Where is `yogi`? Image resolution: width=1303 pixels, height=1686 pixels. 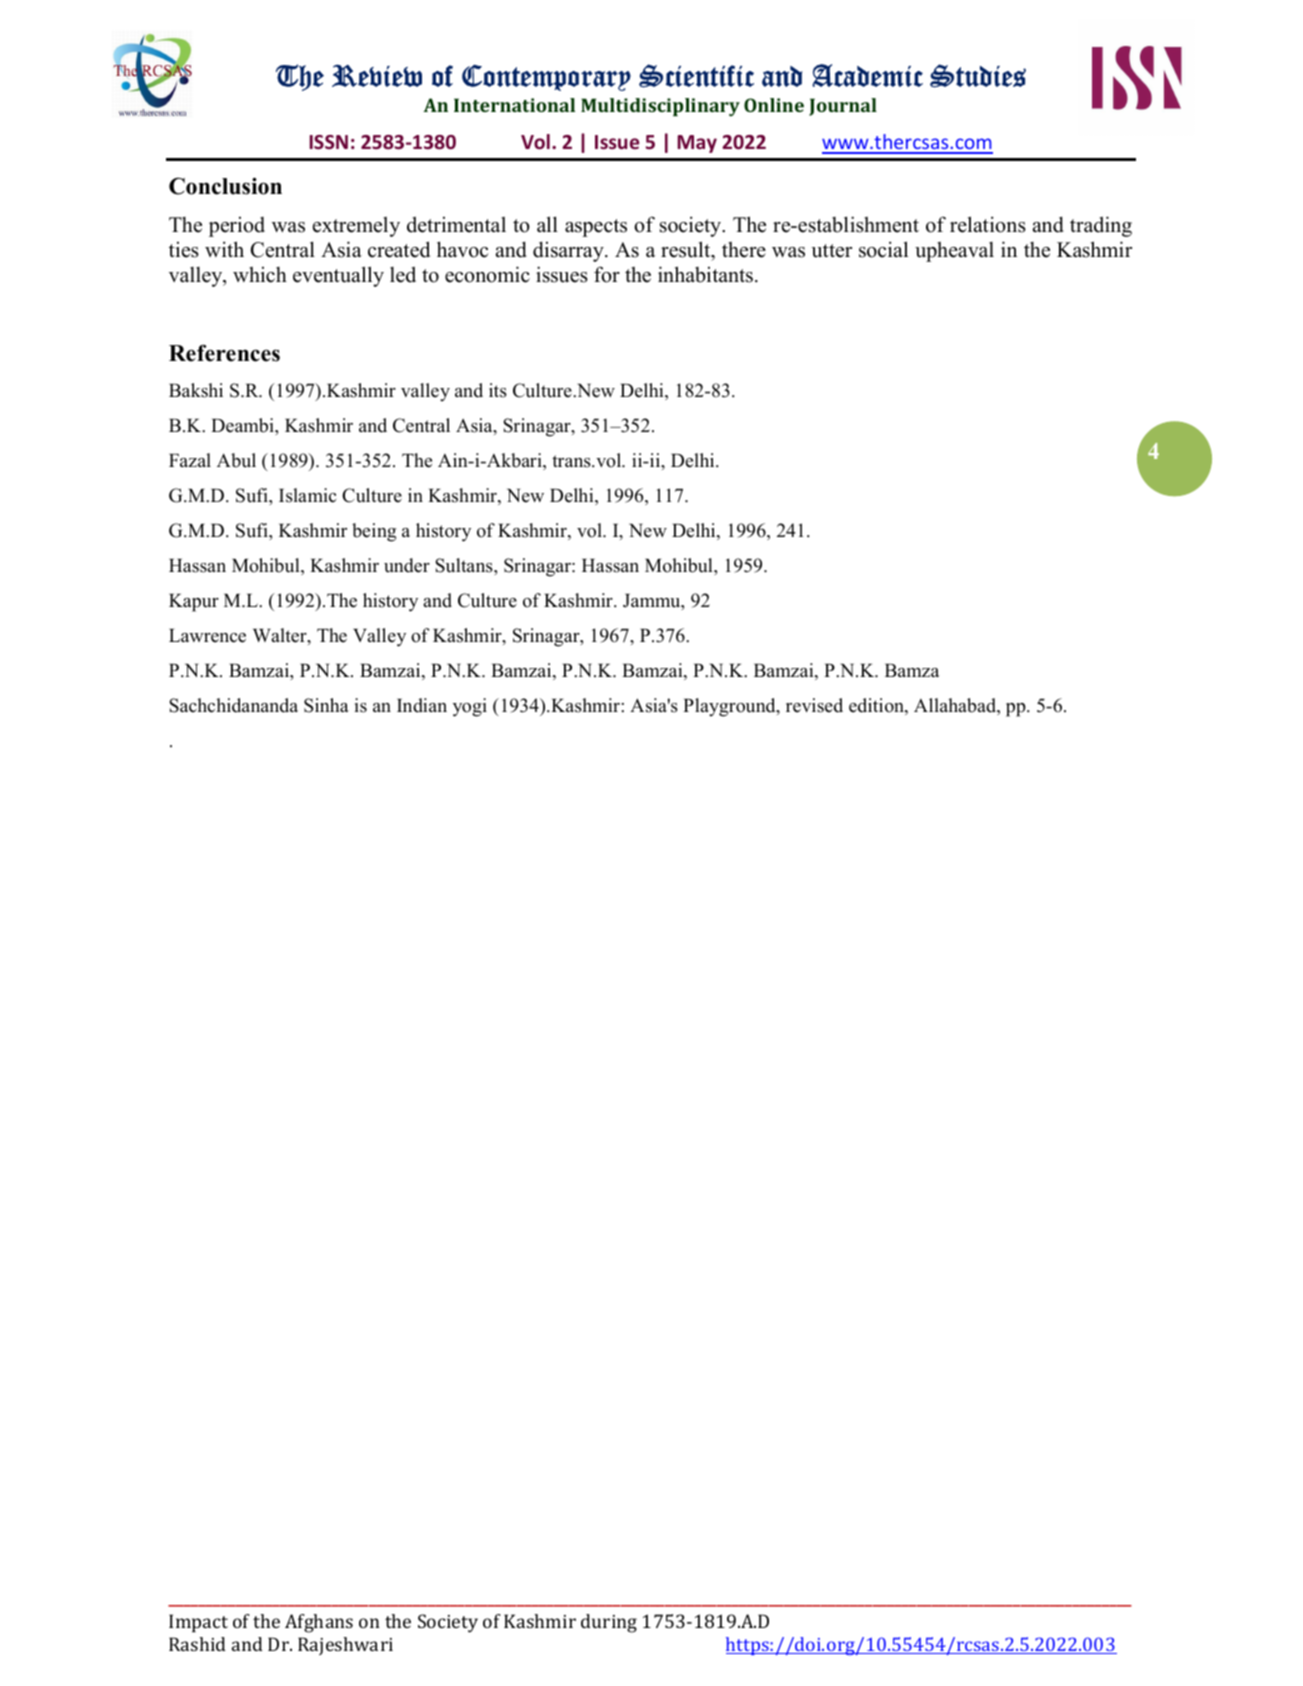
yogi is located at coordinates (470, 707).
